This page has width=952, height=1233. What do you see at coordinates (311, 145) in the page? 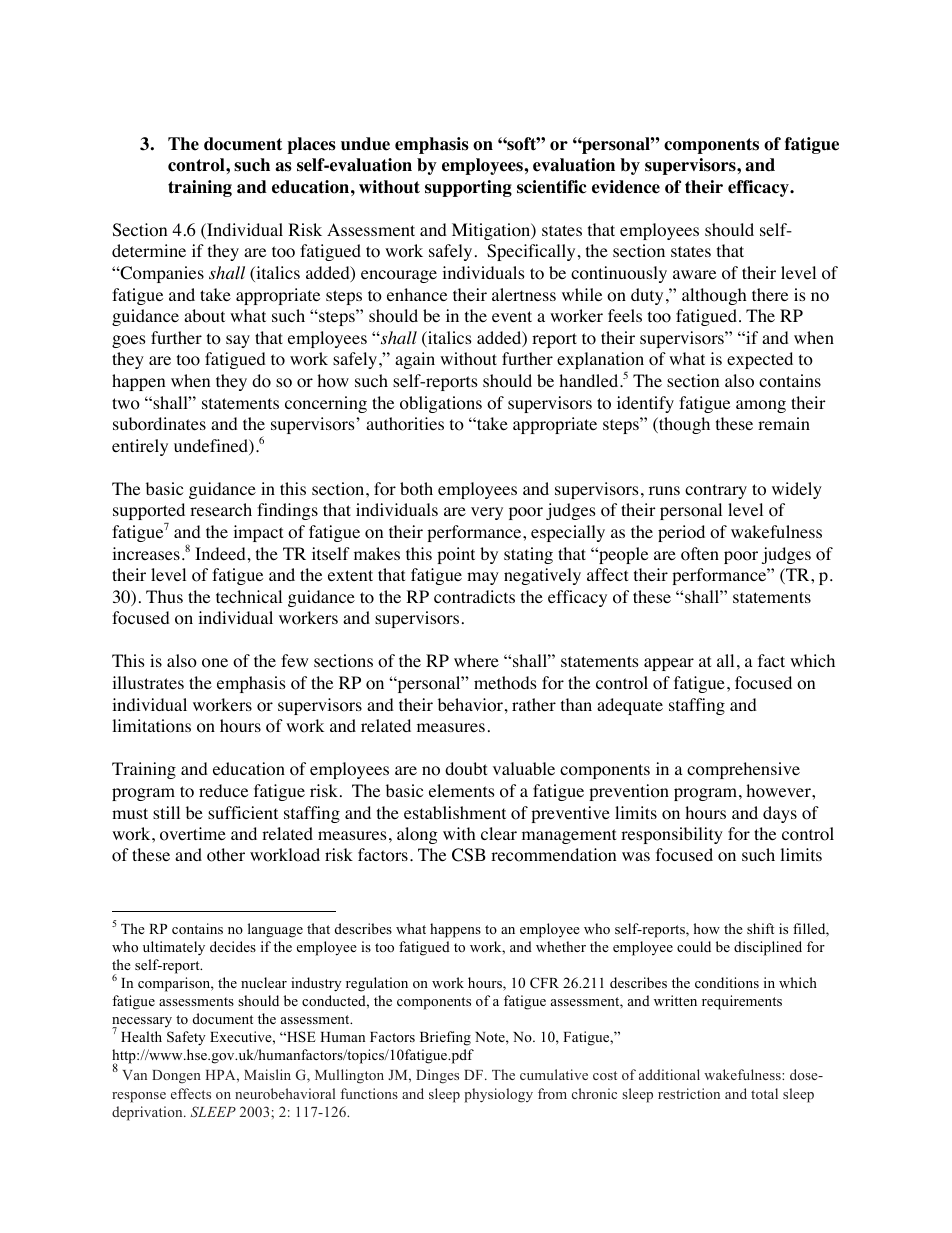
I see `places` at bounding box center [311, 145].
